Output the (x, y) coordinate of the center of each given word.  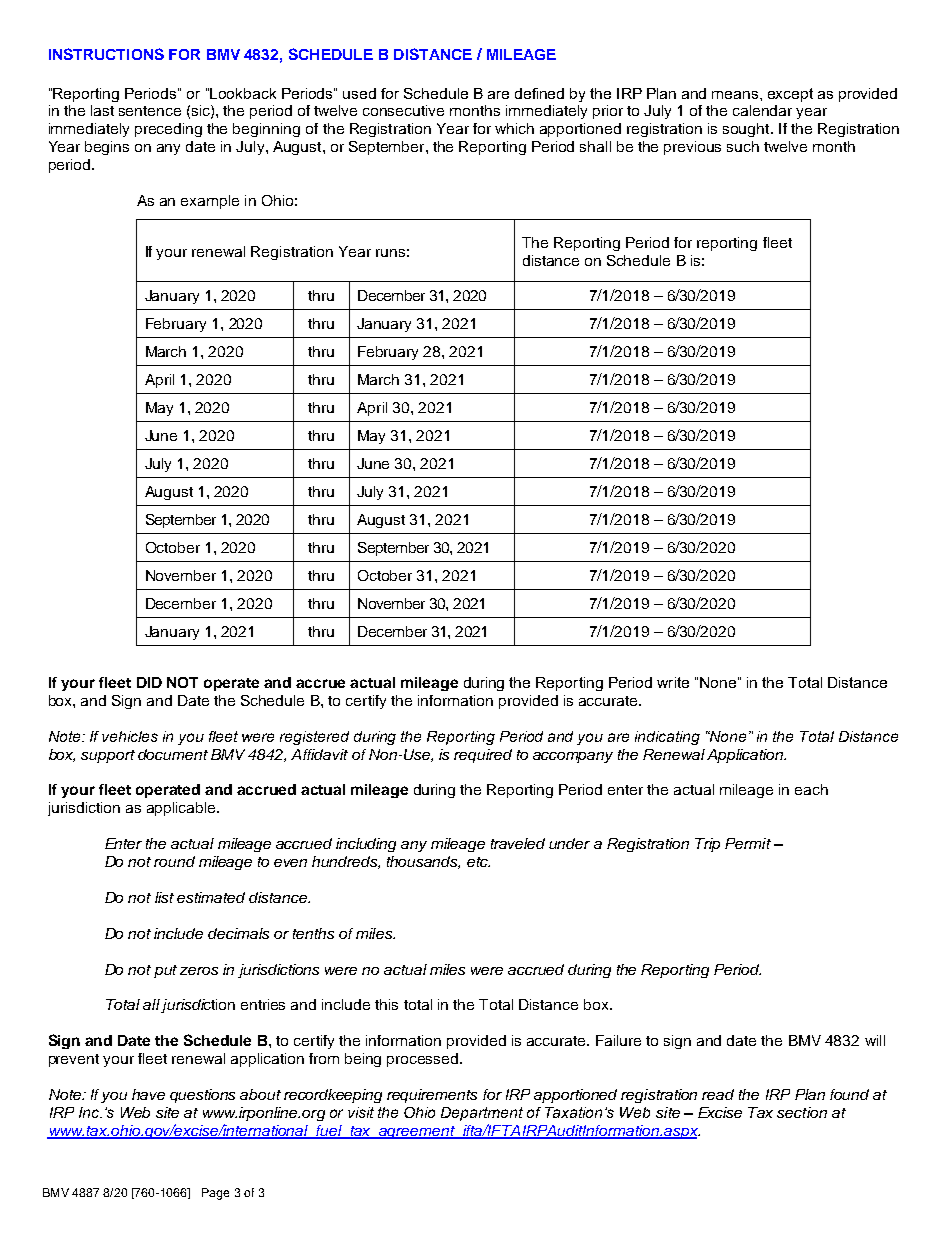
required (483, 756)
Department (482, 1114)
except (790, 95)
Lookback (243, 93)
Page (215, 1194)
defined (539, 93)
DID (149, 682)
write (673, 682)
